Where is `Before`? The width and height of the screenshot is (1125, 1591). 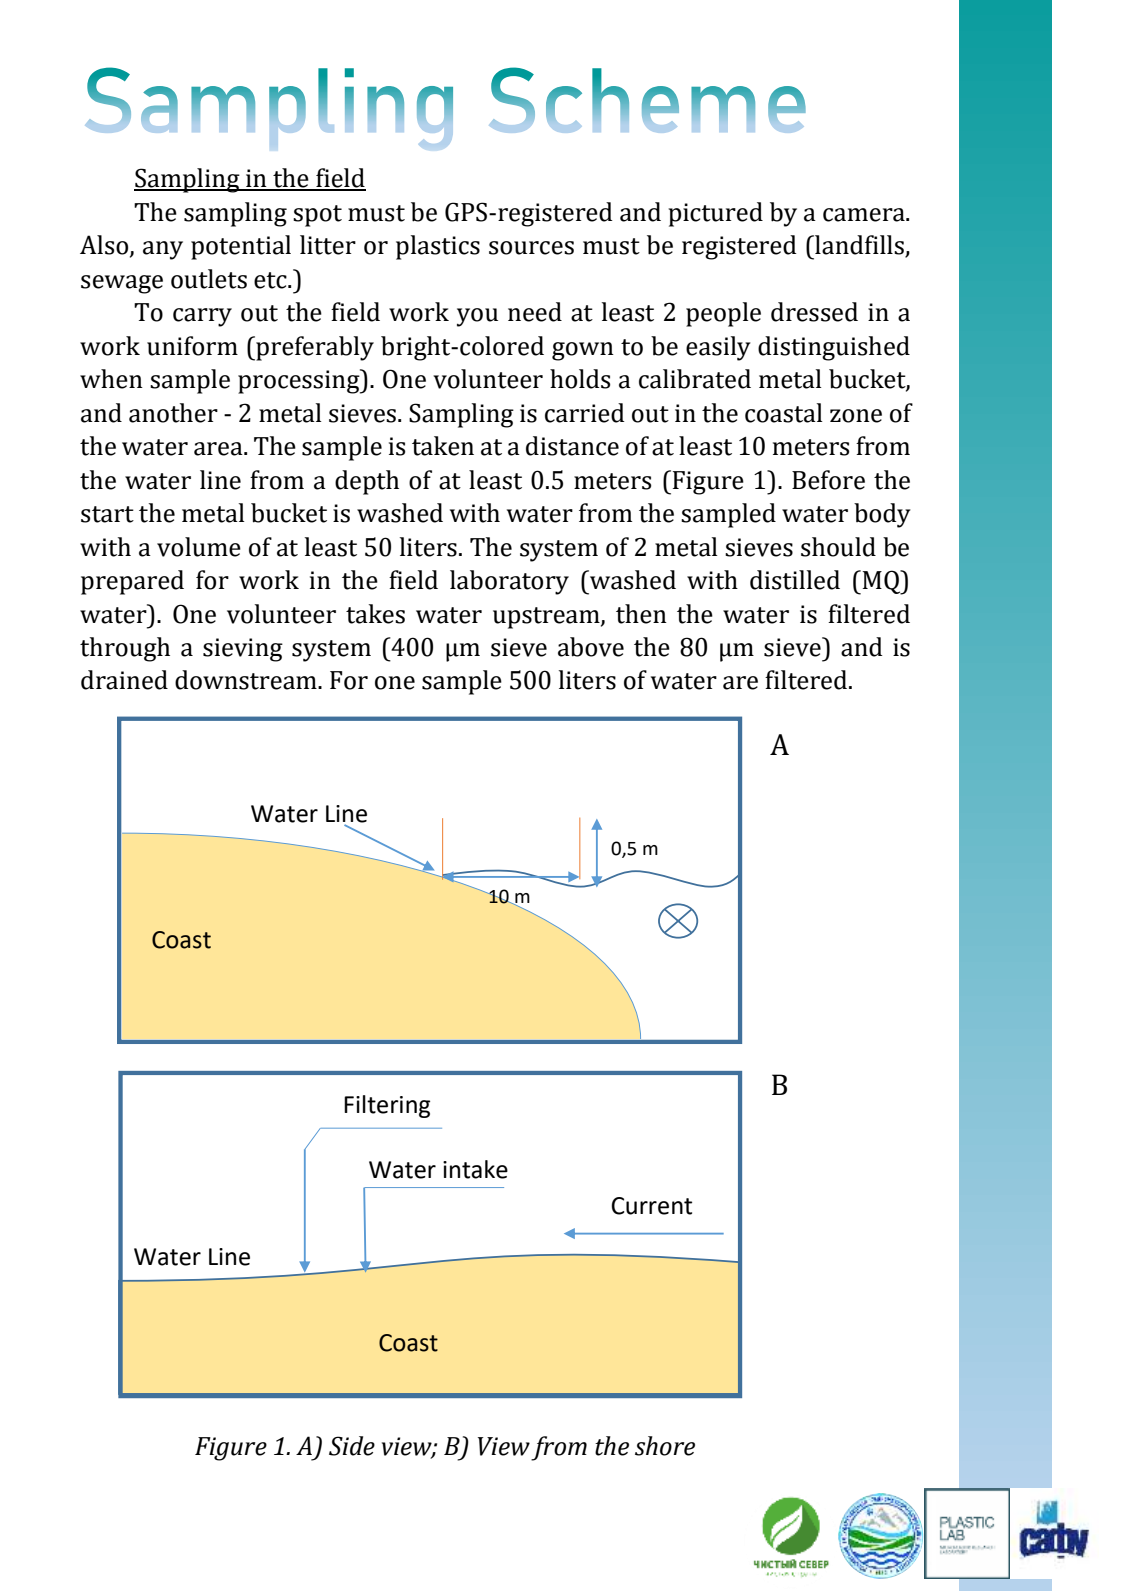
Before is located at coordinates (828, 480).
